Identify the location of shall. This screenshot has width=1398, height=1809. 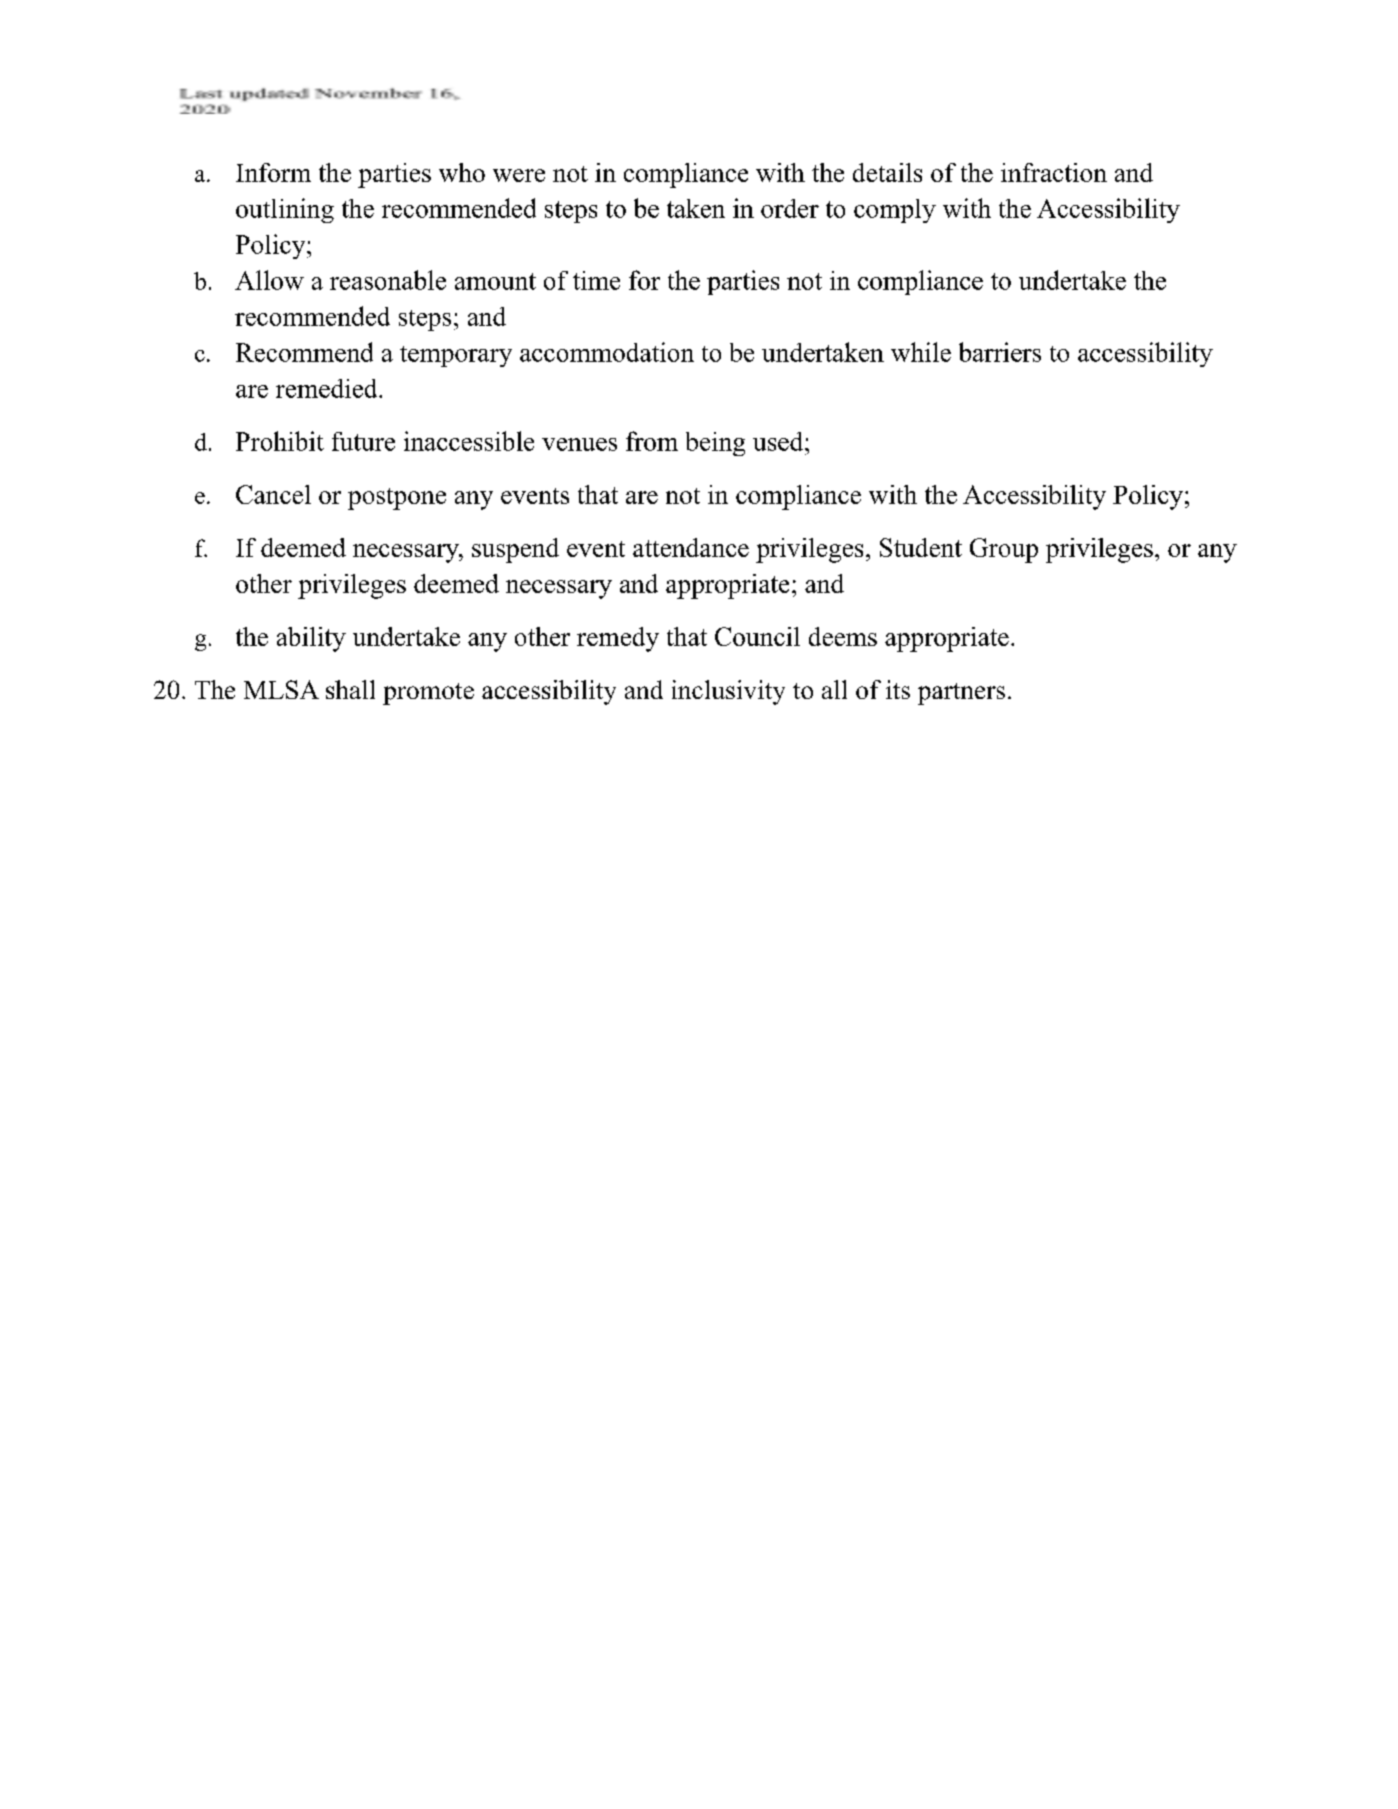
(350, 689).
